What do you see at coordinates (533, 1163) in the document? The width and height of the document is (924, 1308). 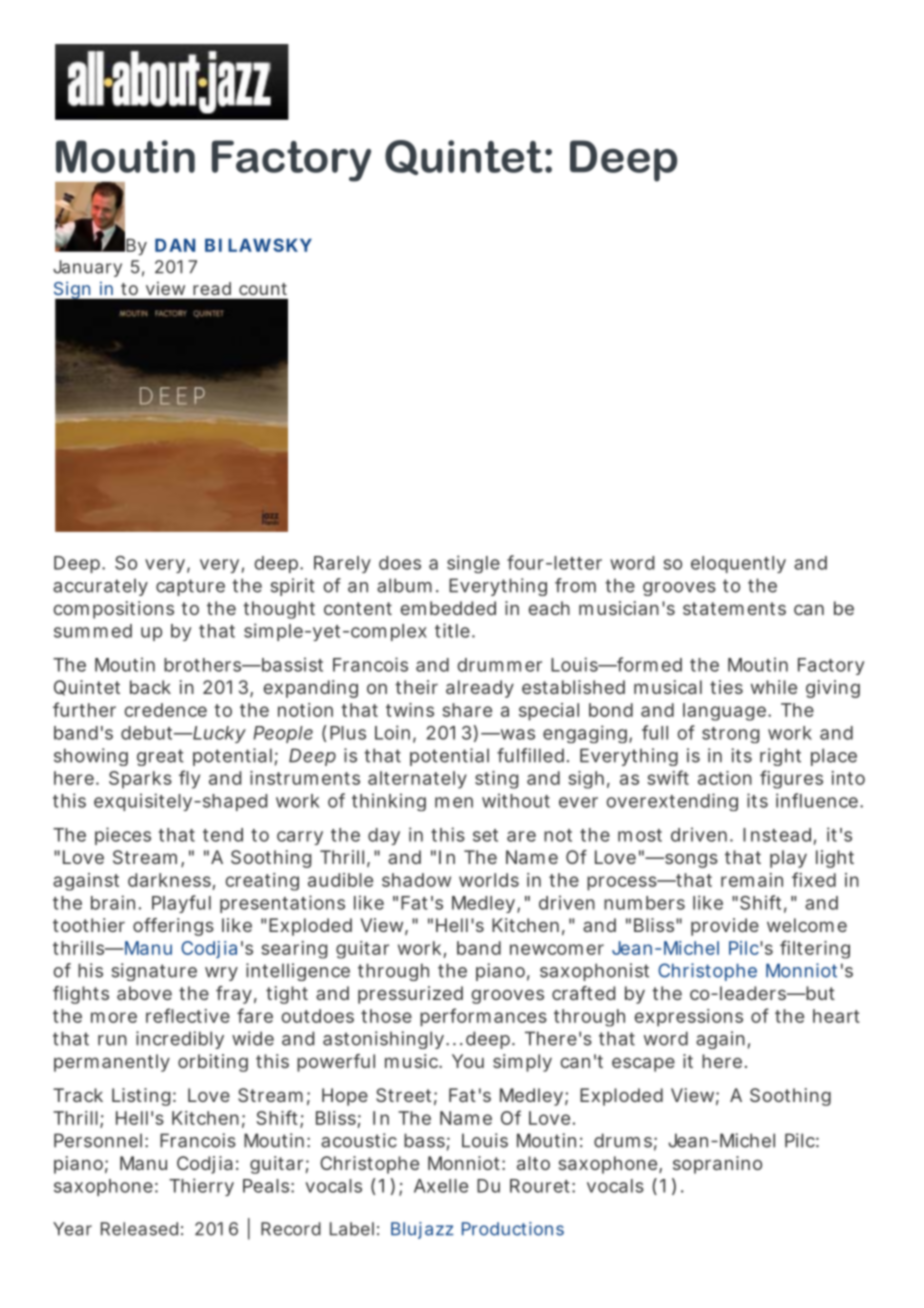 I see `alto` at bounding box center [533, 1163].
